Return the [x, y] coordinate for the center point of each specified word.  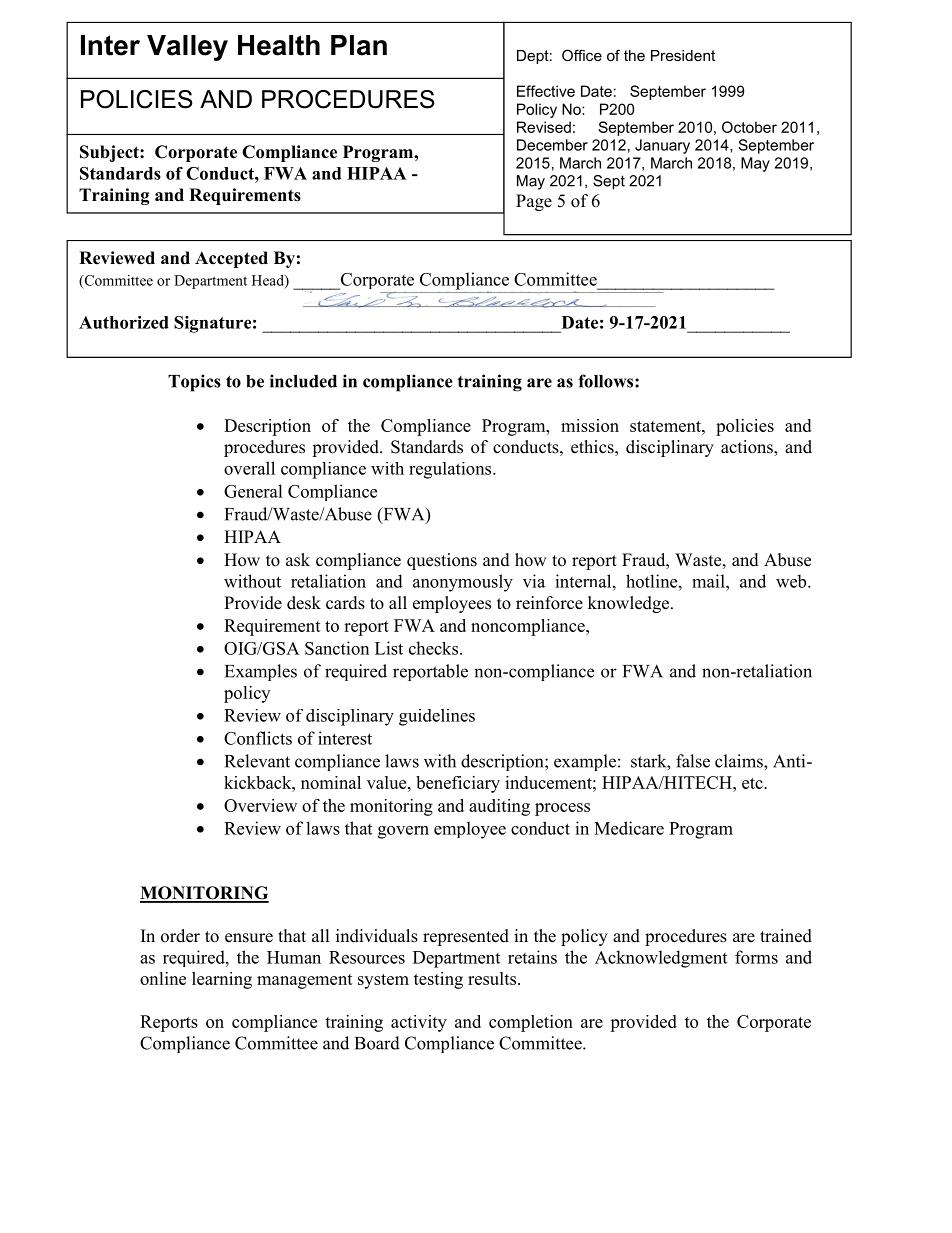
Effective [546, 91]
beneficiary [458, 784]
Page [534, 202]
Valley [187, 48]
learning [222, 980]
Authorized [124, 322]
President [683, 55]
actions [748, 448]
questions [442, 561]
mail [709, 581]
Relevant [257, 761]
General [253, 491]
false [693, 761]
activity [419, 1023]
